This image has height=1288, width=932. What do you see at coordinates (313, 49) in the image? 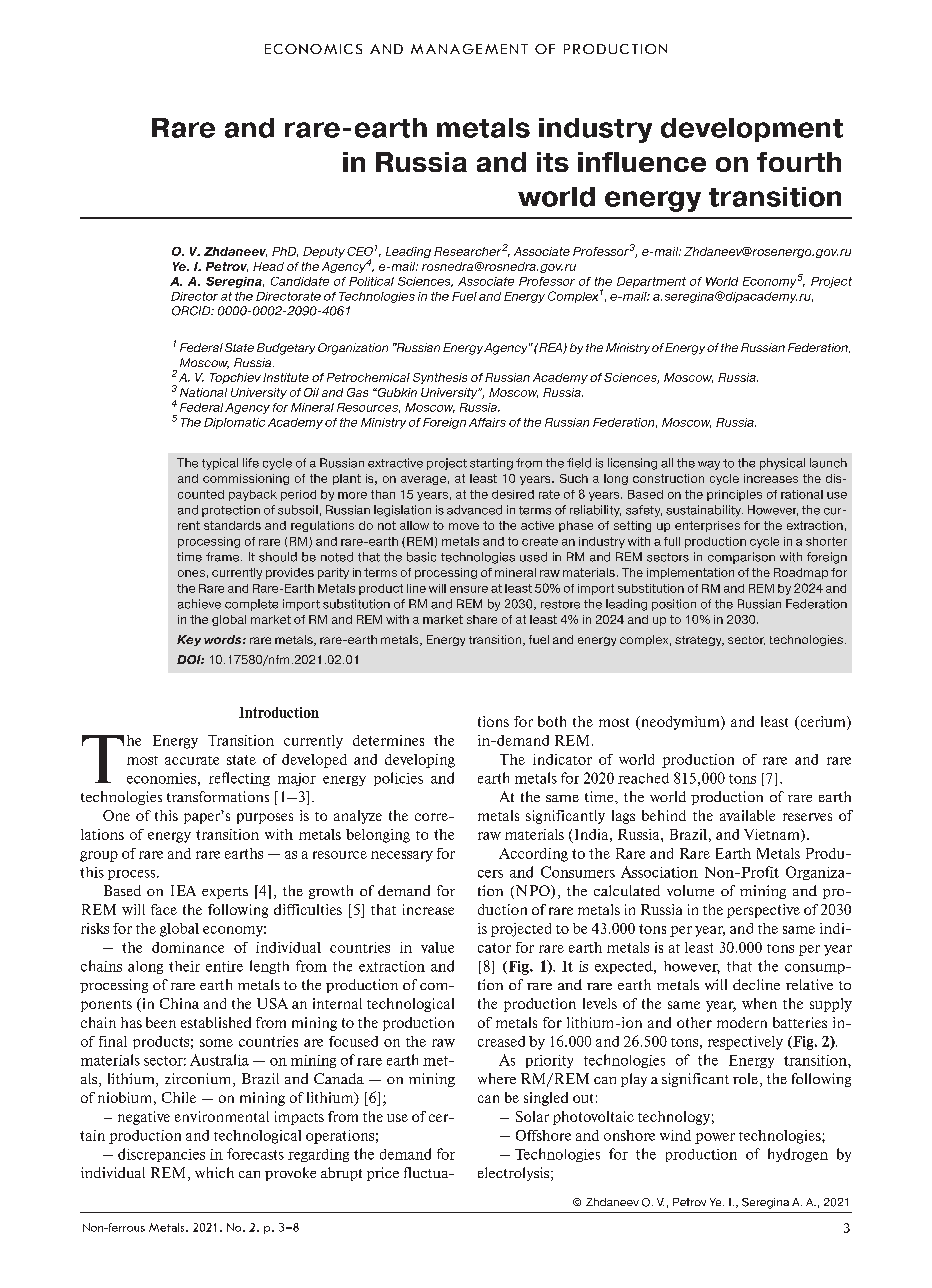
I see `ECONOMICS` at bounding box center [313, 49].
